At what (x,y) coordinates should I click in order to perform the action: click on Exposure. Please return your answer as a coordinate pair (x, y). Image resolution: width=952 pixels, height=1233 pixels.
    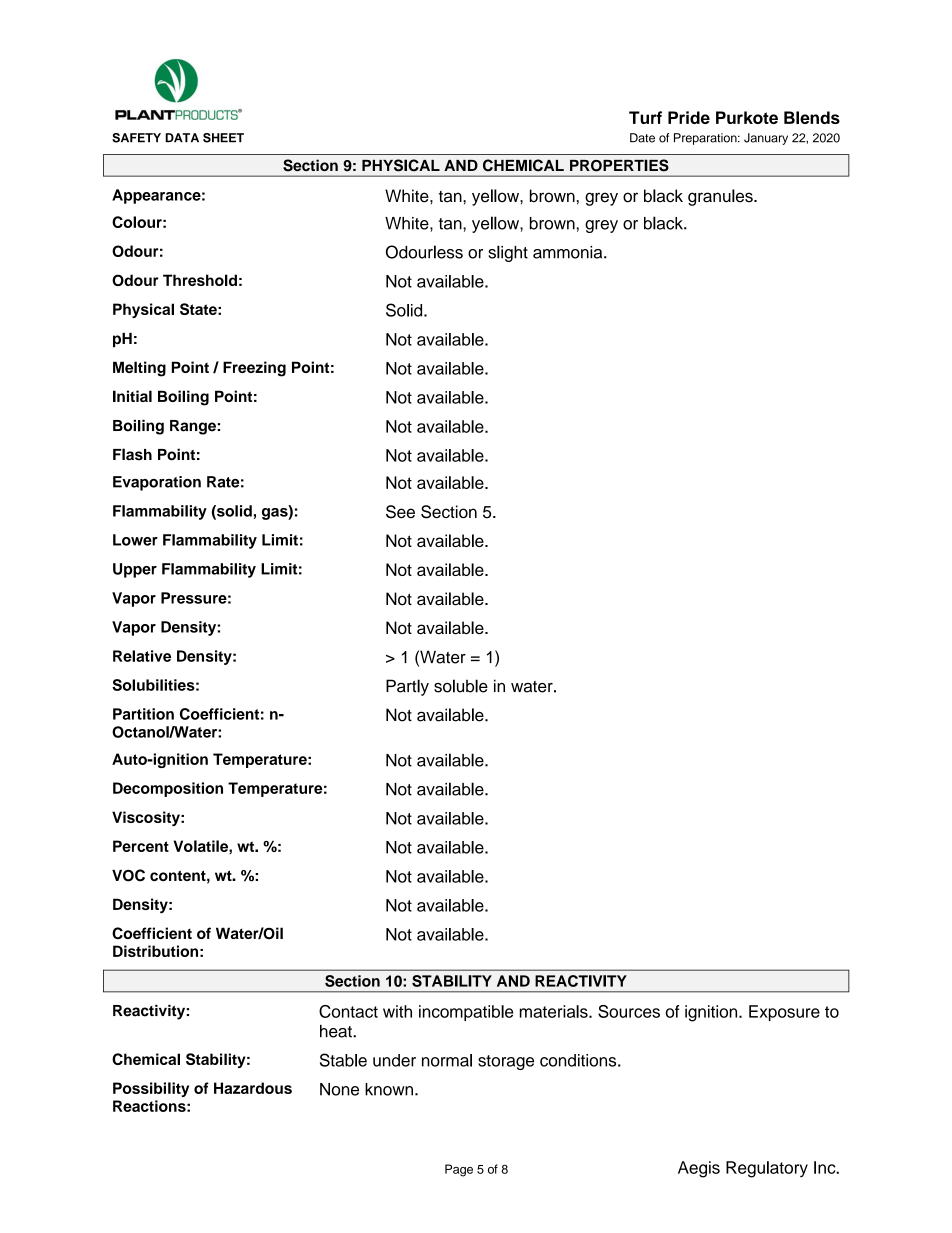
    Looking at the image, I should click on (784, 1013).
